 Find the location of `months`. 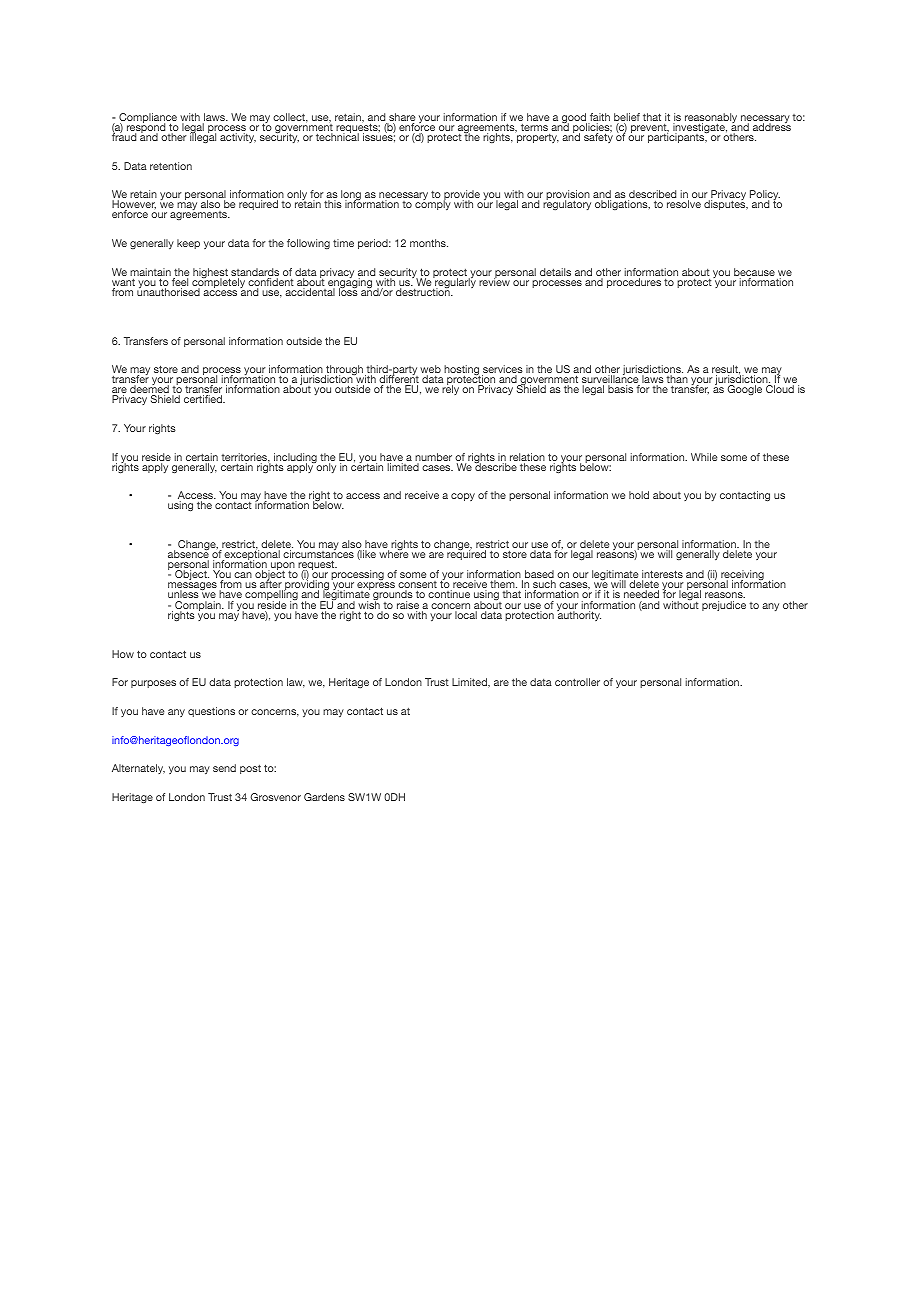

months is located at coordinates (429, 243).
